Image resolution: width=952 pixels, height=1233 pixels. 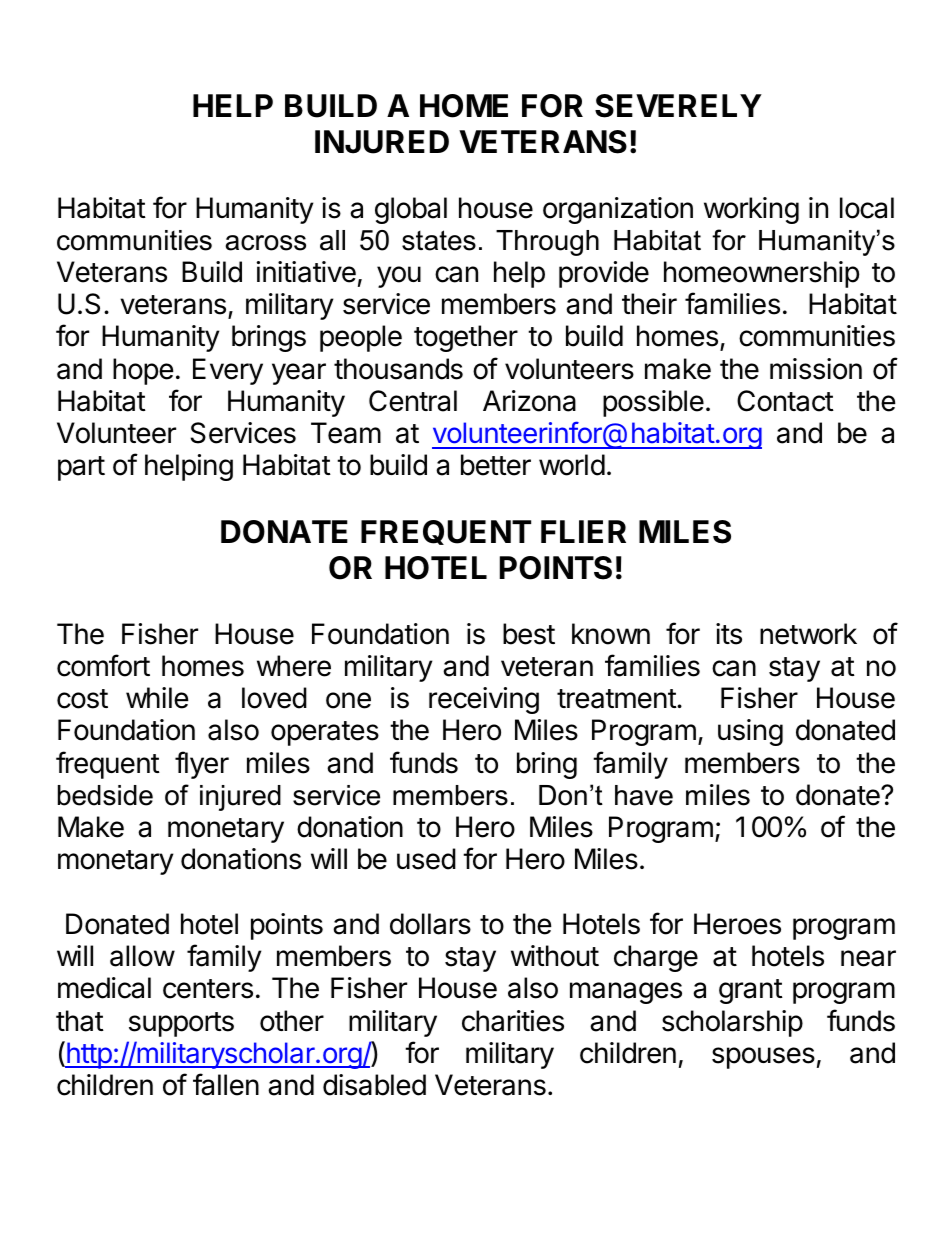 I want to click on comfort, so click(x=103, y=665).
